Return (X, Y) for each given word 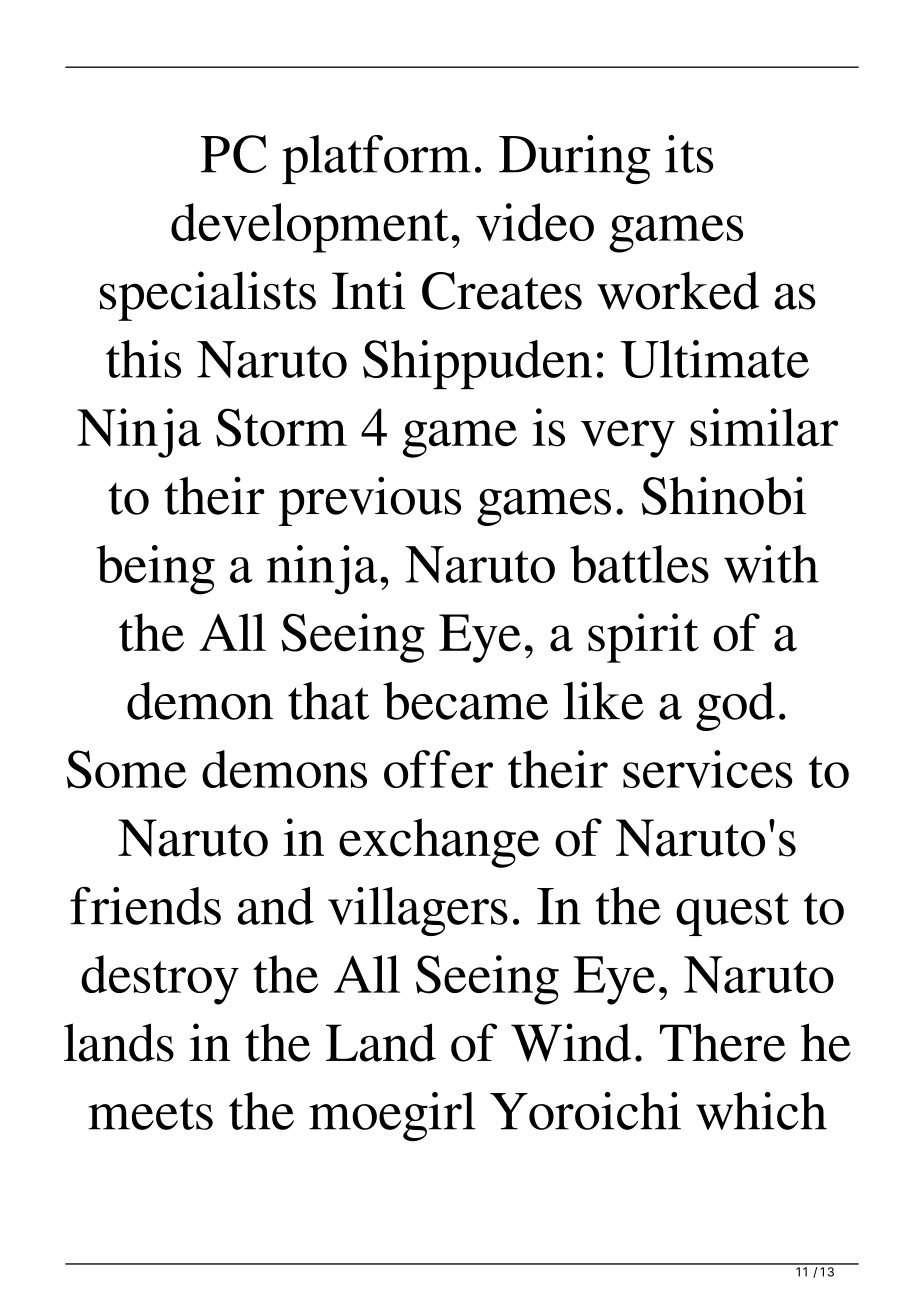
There (723, 1042)
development (310, 228)
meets (150, 1114)
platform (376, 159)
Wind (571, 1042)
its (689, 154)
